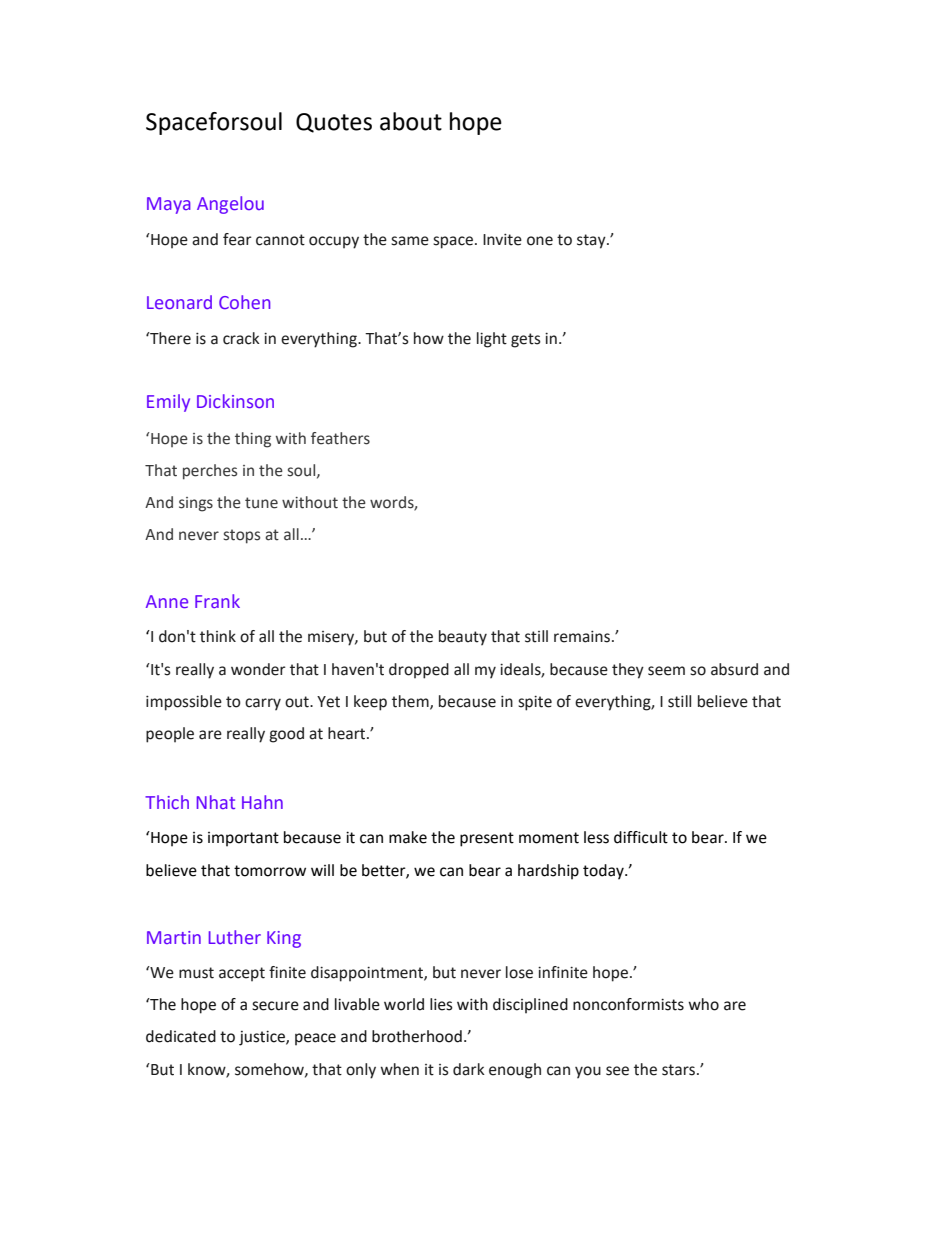 This page has width=952, height=1233. Describe the element at coordinates (230, 205) in the page. I see `Angelou` at that location.
